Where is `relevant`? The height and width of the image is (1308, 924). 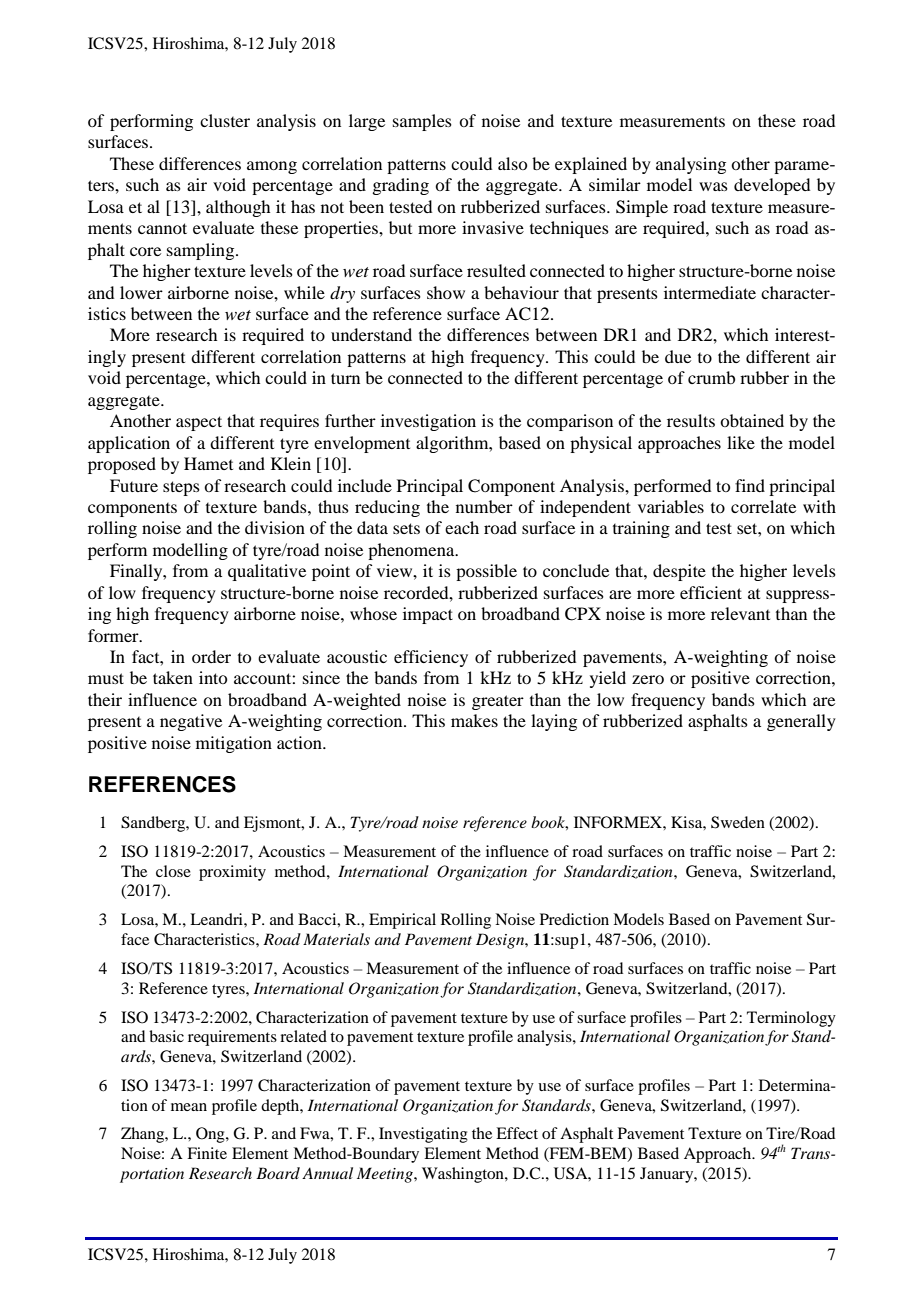 relevant is located at coordinates (740, 613).
